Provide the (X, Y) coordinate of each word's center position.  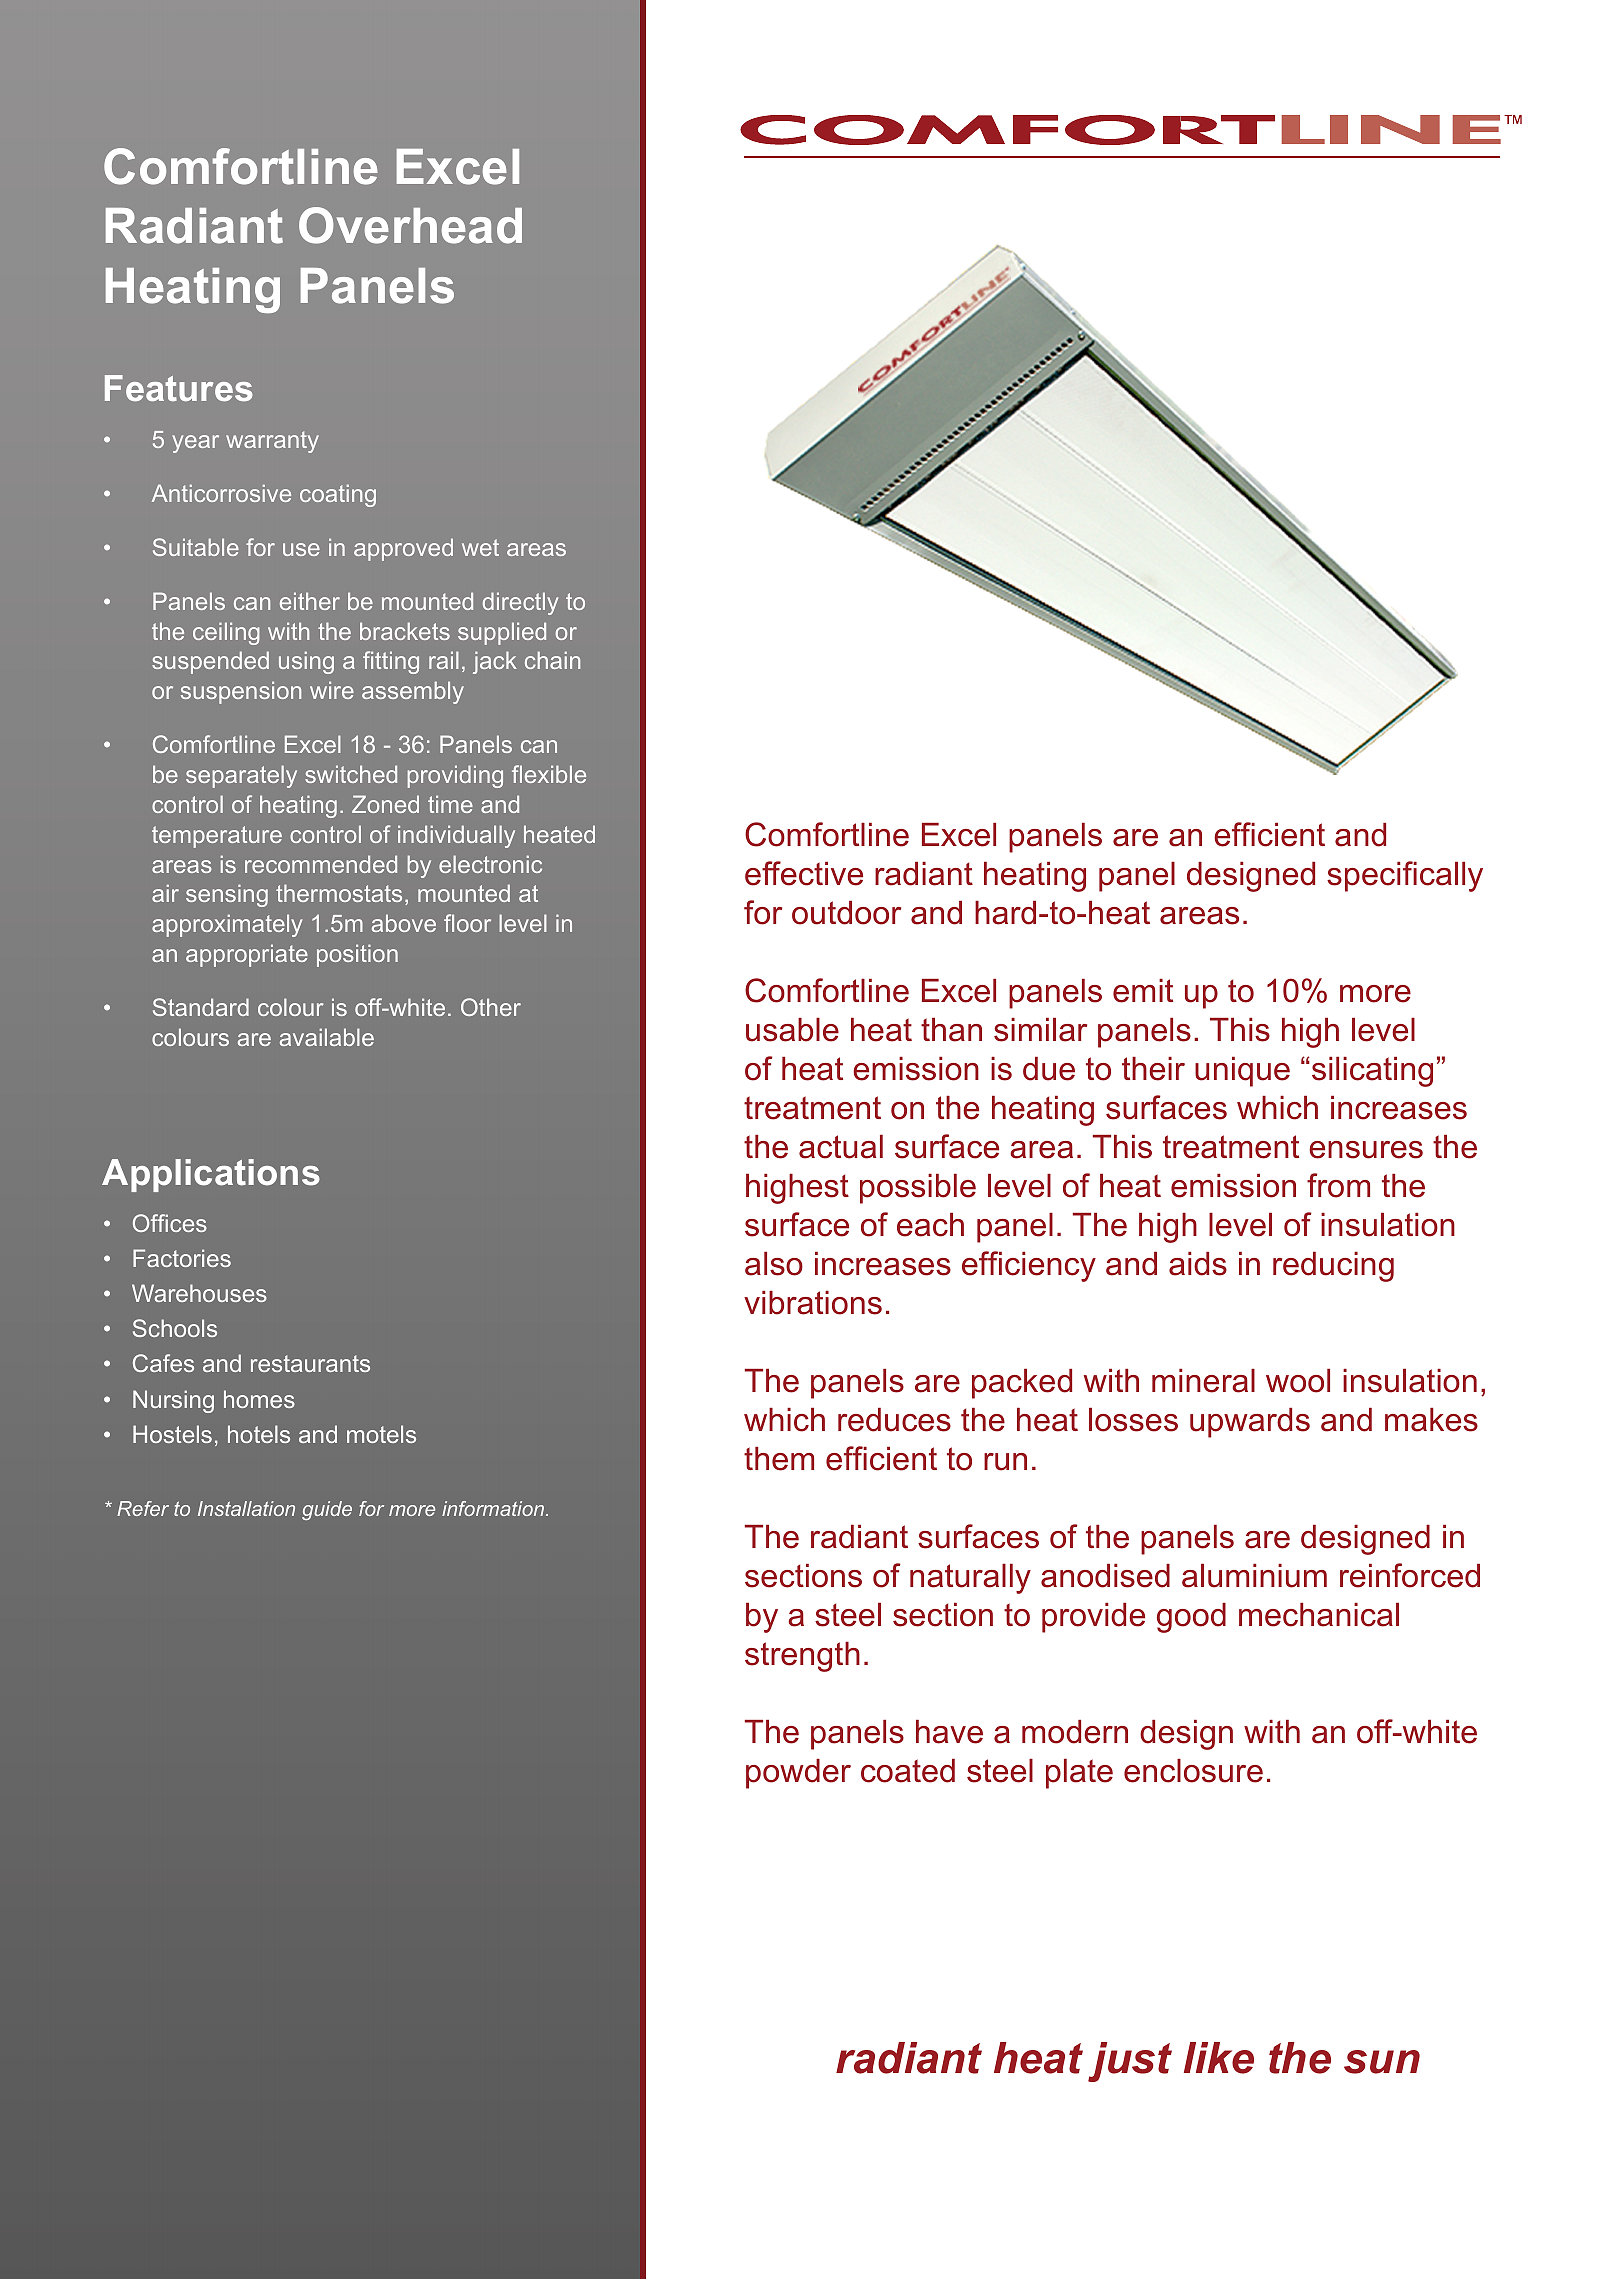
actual (841, 1147)
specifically (1405, 876)
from (1338, 1185)
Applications (211, 1175)
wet (480, 547)
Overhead (410, 225)
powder (798, 1774)
